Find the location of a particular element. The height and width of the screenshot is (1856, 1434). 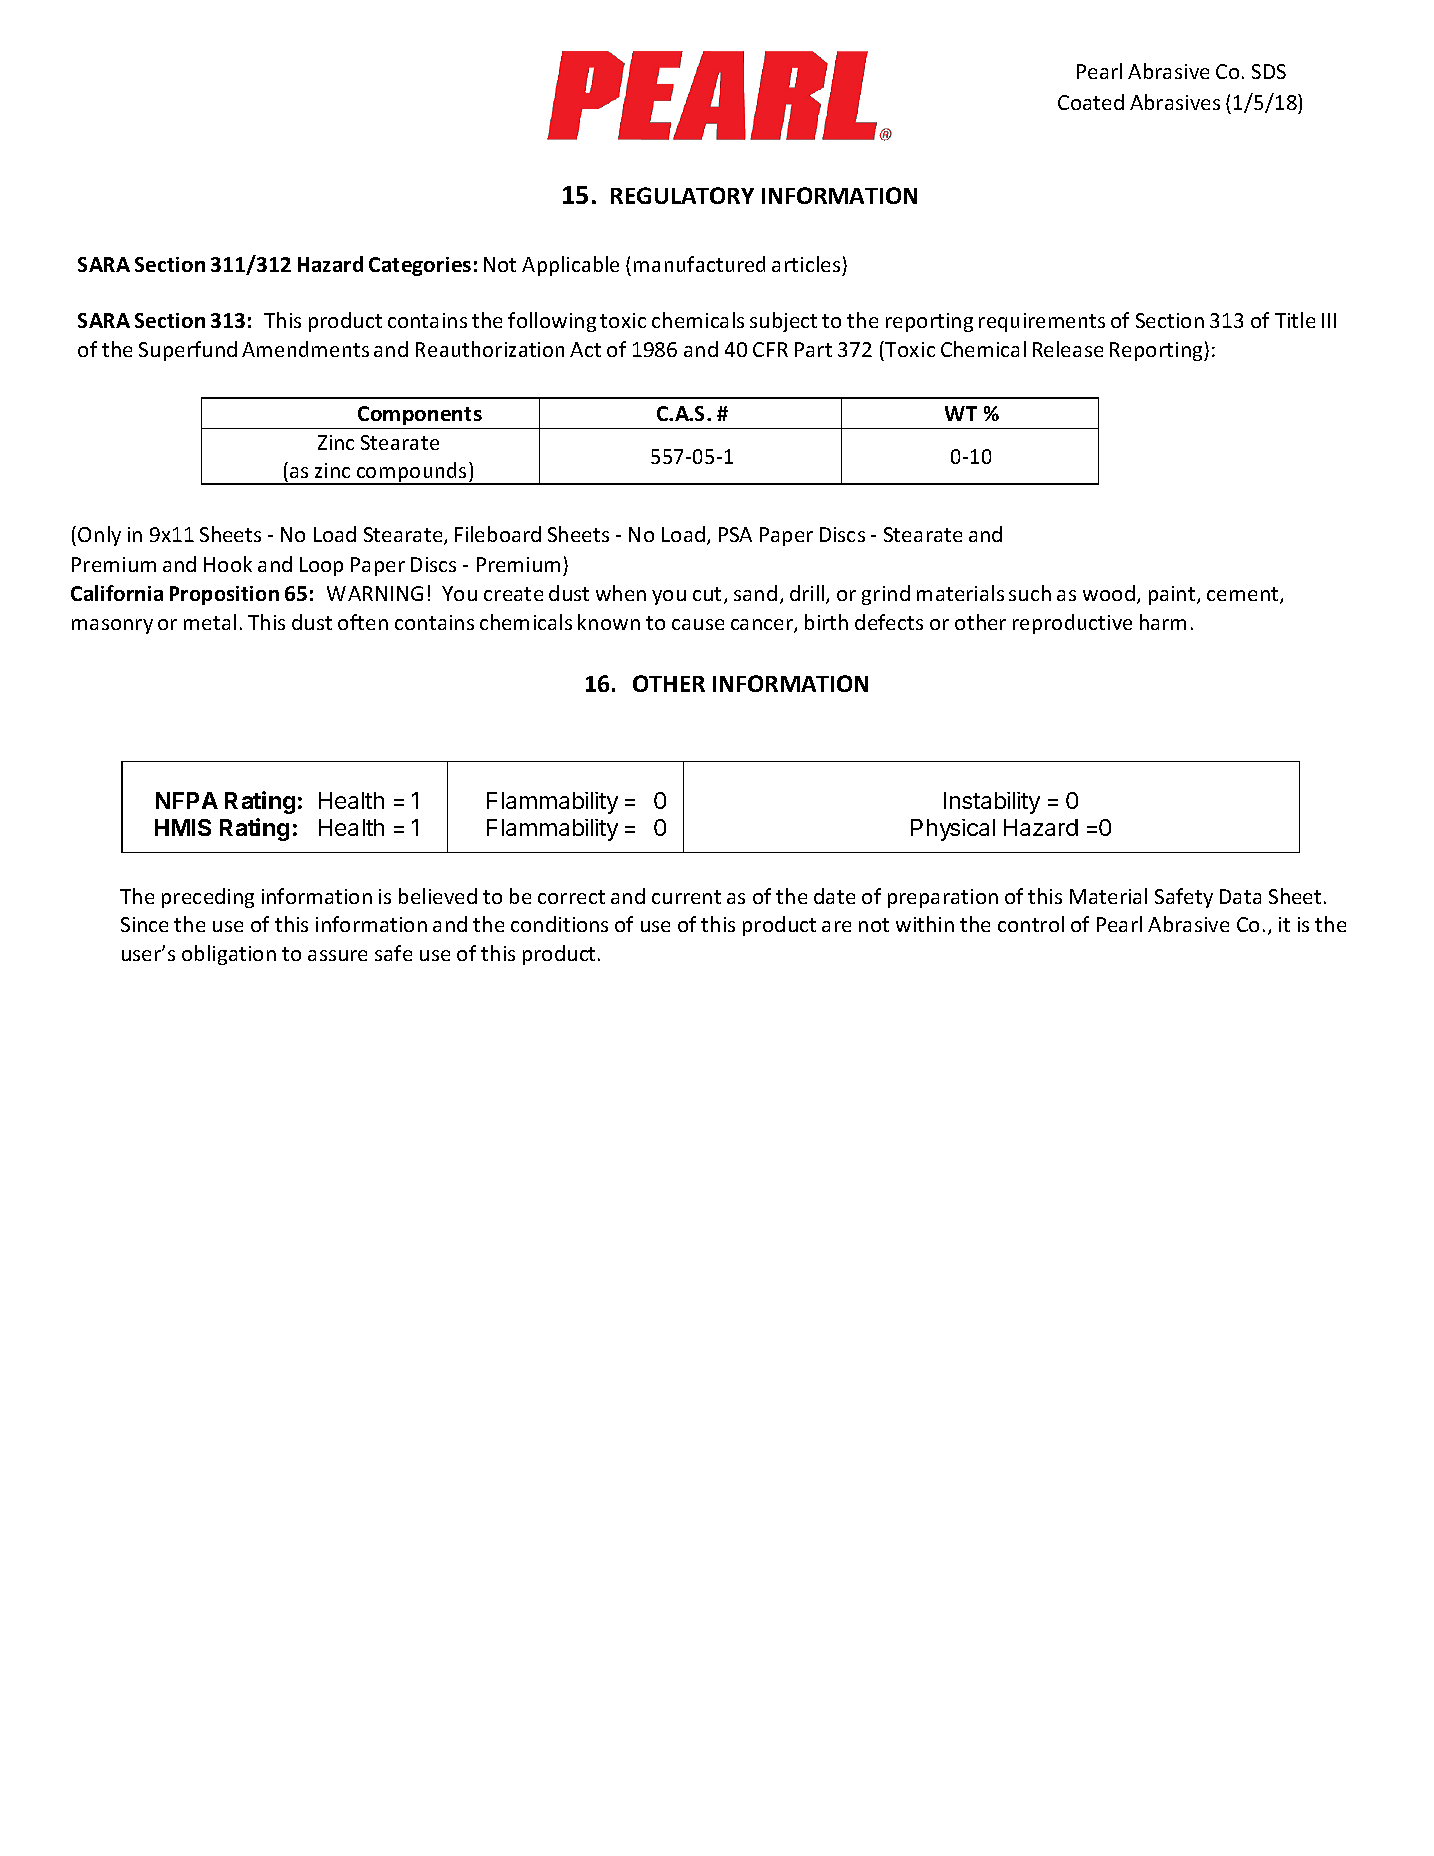

PSA is located at coordinates (735, 534).
